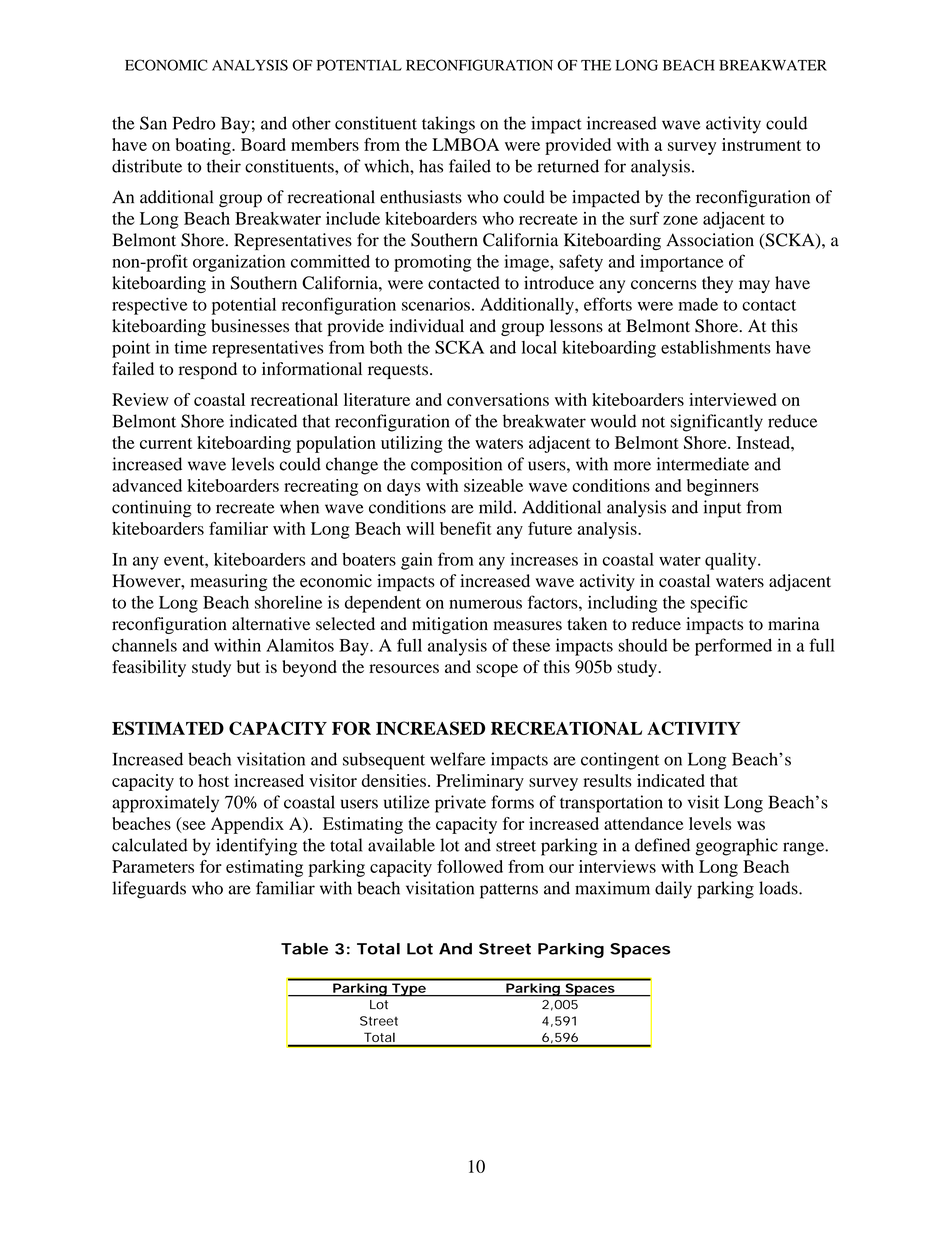 This page has width=952, height=1233. Describe the element at coordinates (466, 528) in the page. I see `benefit` at that location.
